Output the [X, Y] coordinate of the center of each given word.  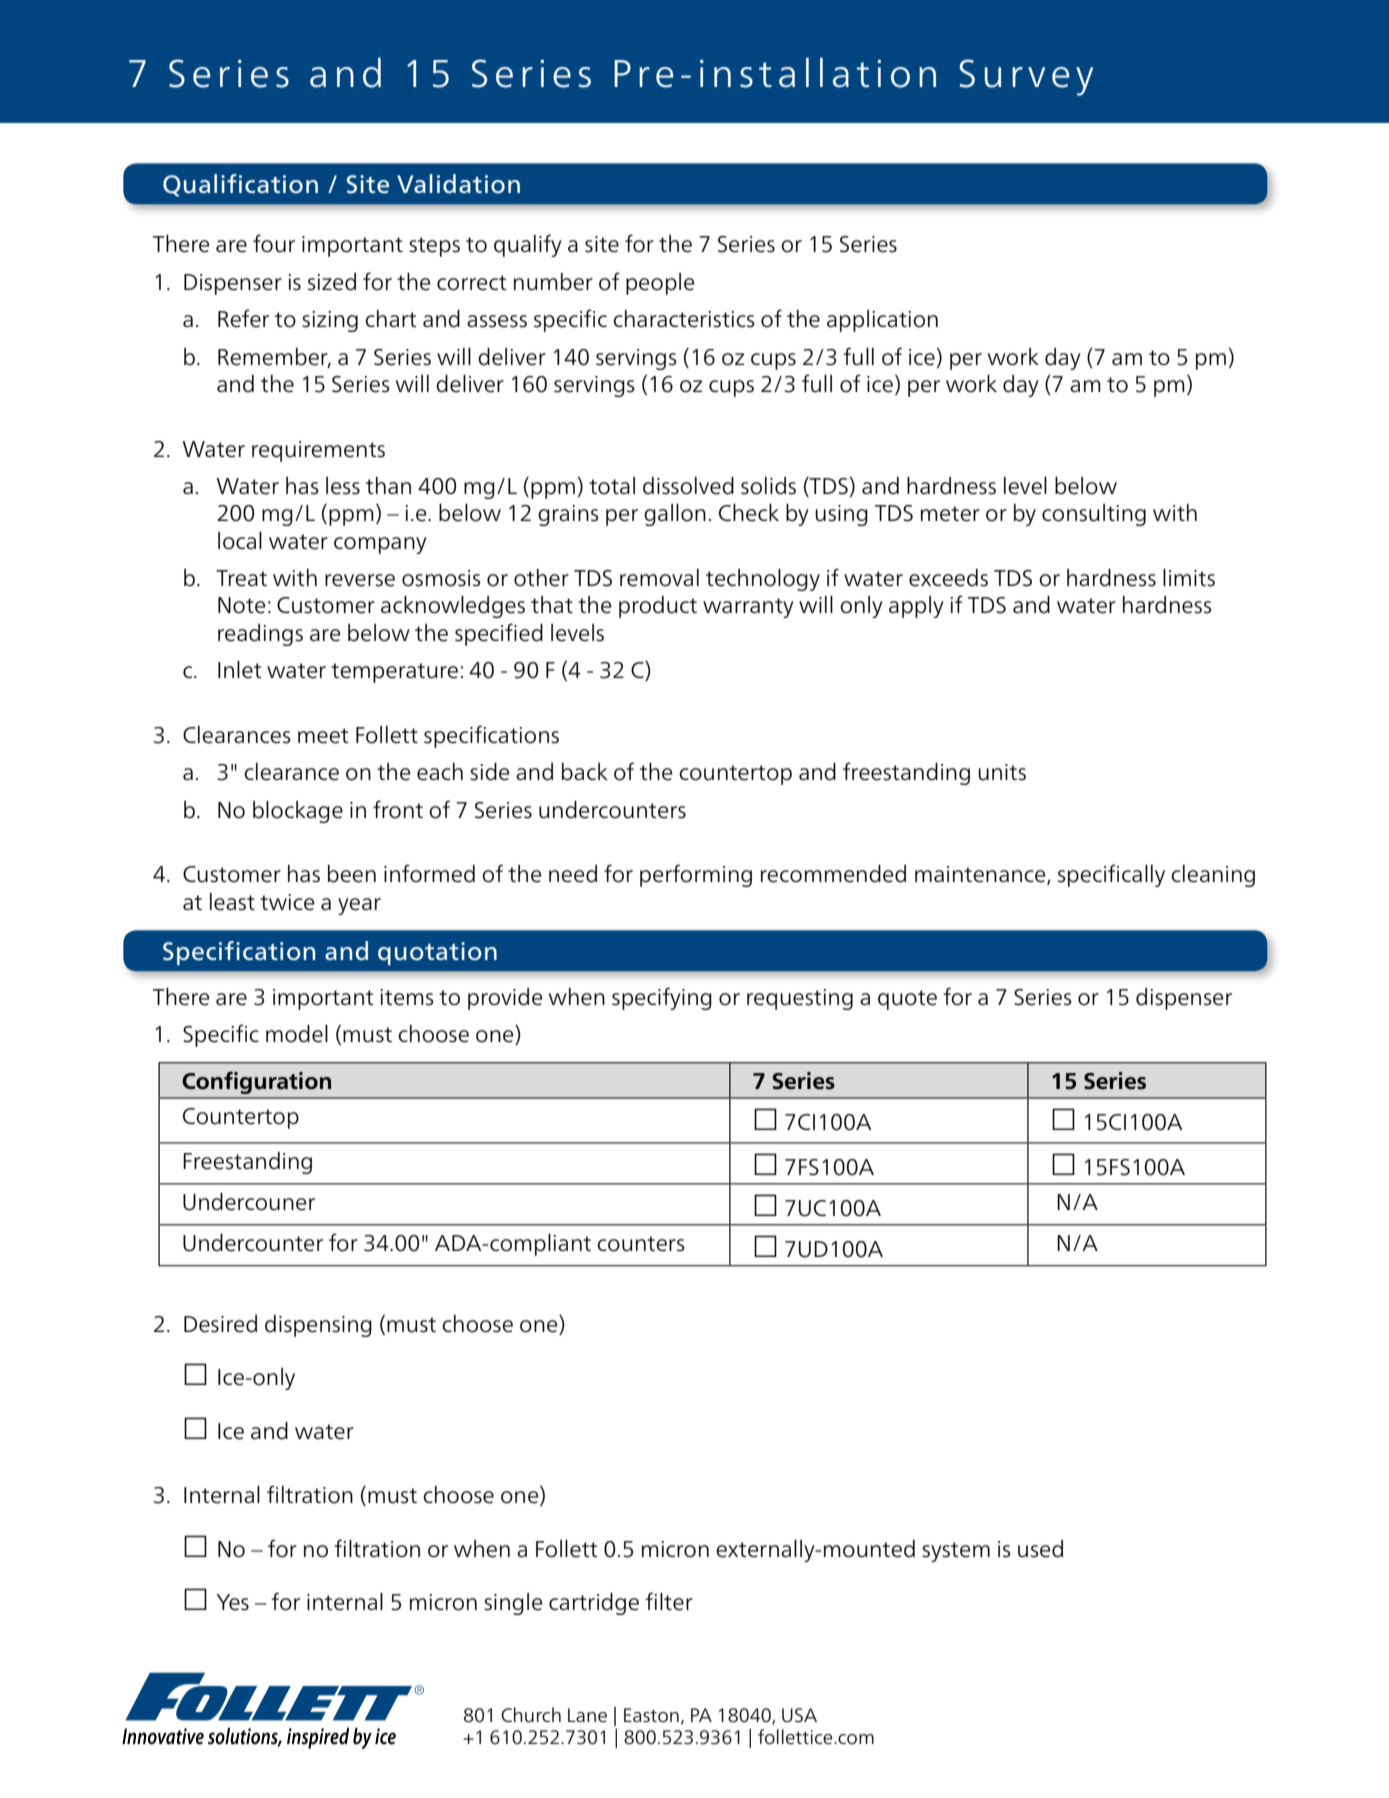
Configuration [256, 1082]
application [882, 321]
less [343, 486]
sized [332, 282]
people [660, 284]
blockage [298, 812]
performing [696, 875]
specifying [662, 998]
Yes [232, 1602]
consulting [1094, 515]
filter [669, 1601]
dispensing [318, 1326]
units [1002, 772]
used [1040, 1549]
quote [907, 1000]
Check [749, 513]
